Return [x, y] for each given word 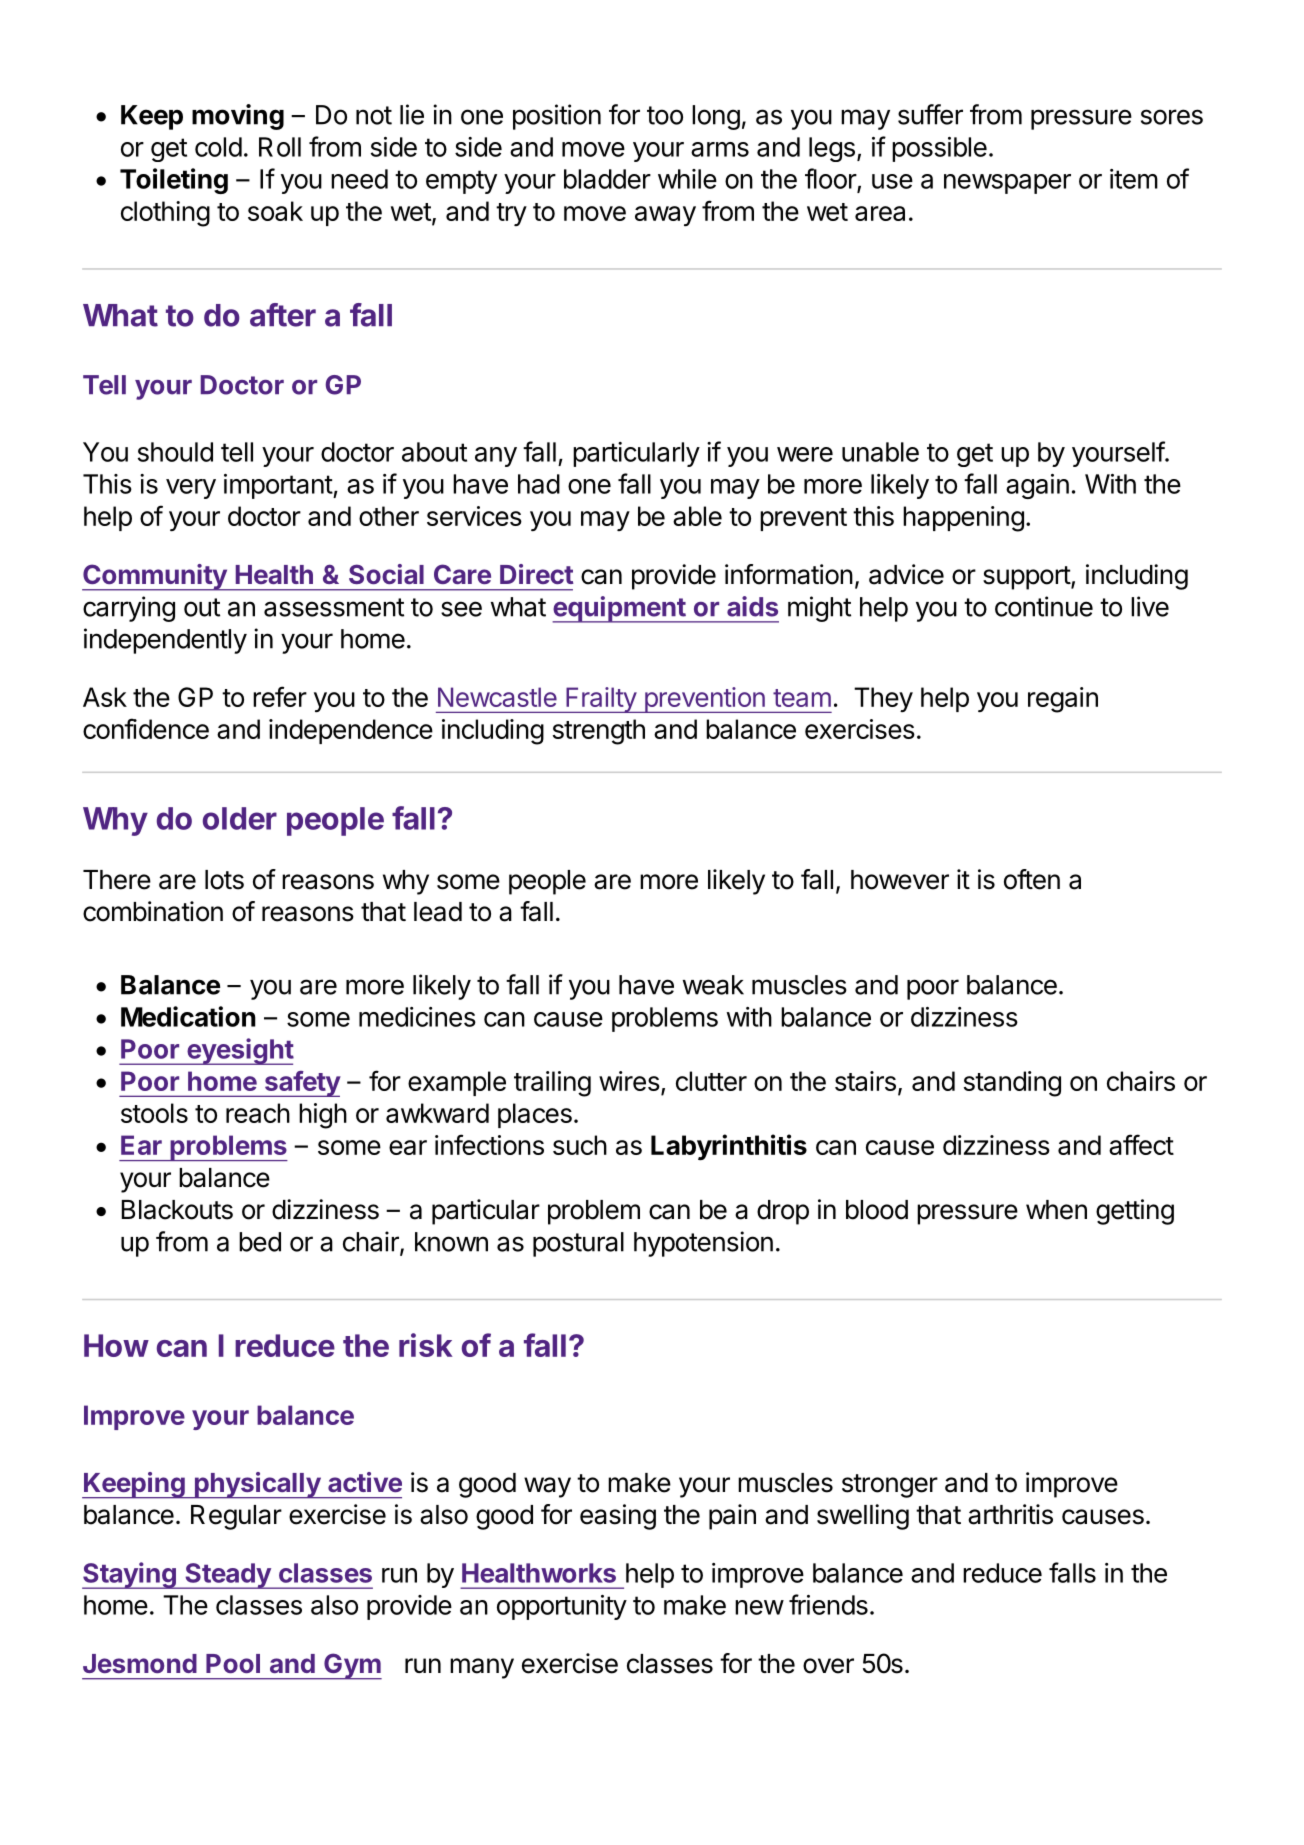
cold [218, 147]
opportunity [562, 1607]
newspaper [1007, 184]
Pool [233, 1663]
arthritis [1010, 1514]
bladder [607, 179]
